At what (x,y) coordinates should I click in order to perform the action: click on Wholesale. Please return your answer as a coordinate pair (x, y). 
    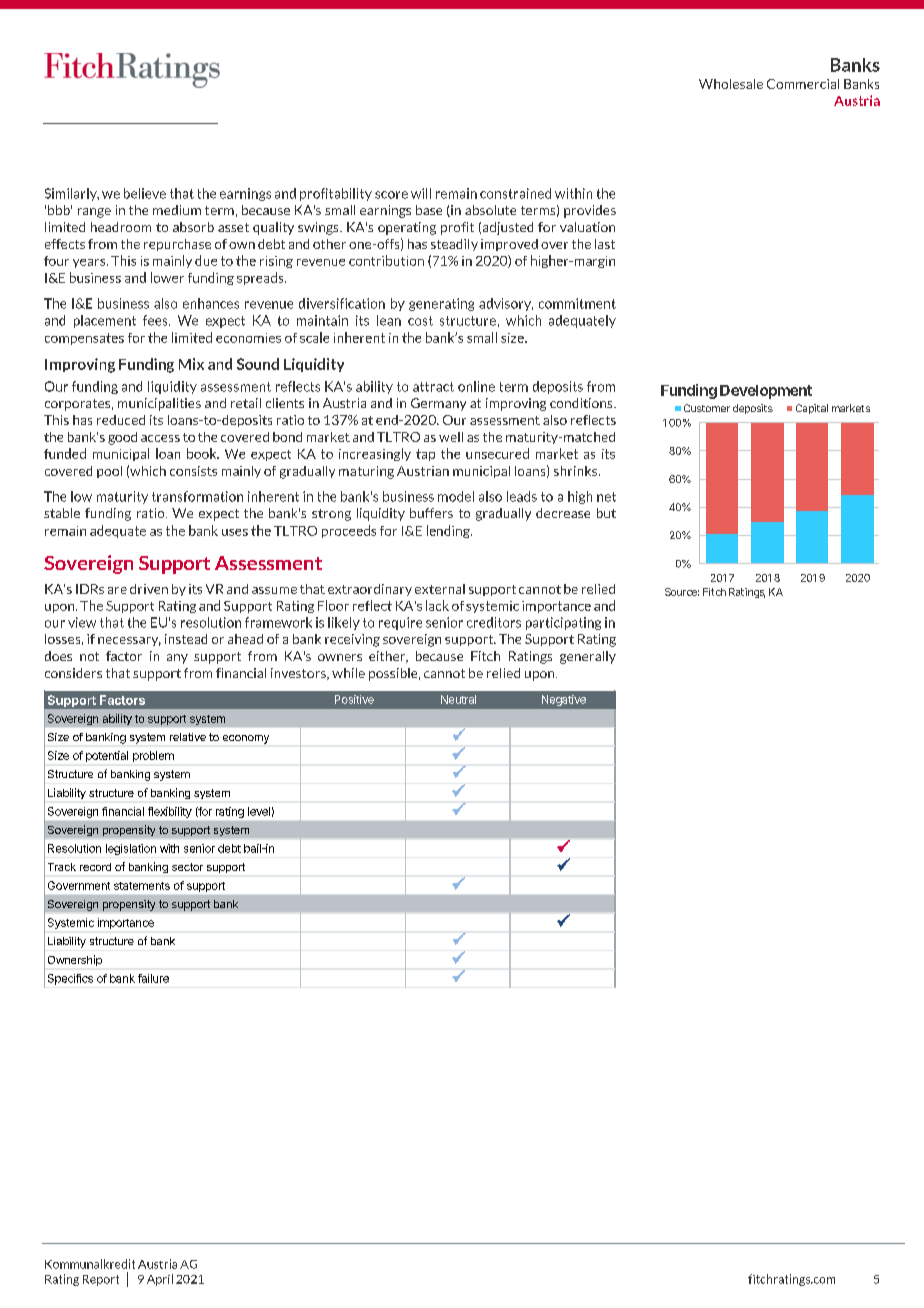
    Looking at the image, I should click on (731, 84).
